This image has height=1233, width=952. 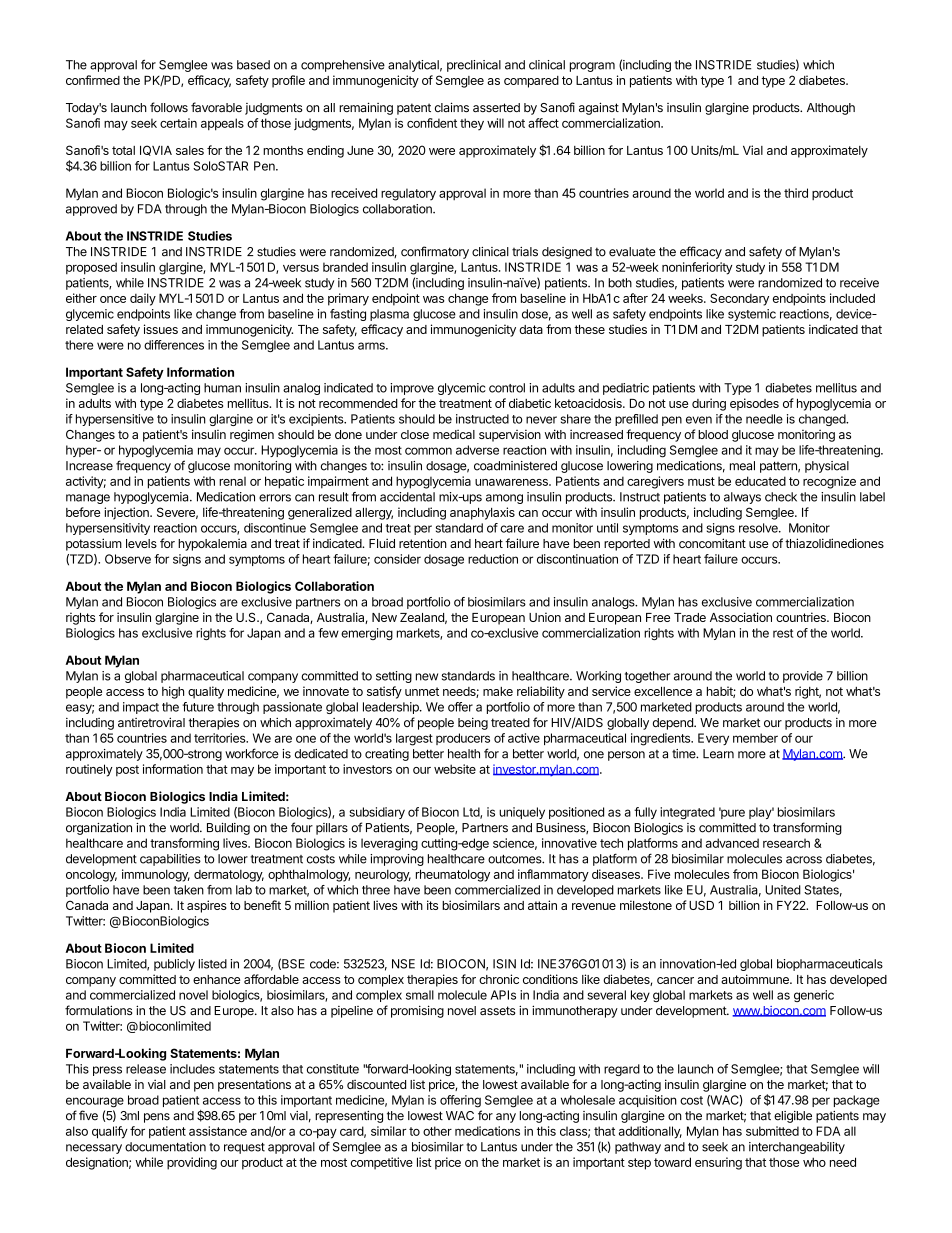 What do you see at coordinates (165, 1147) in the image?
I see `documentation` at bounding box center [165, 1147].
